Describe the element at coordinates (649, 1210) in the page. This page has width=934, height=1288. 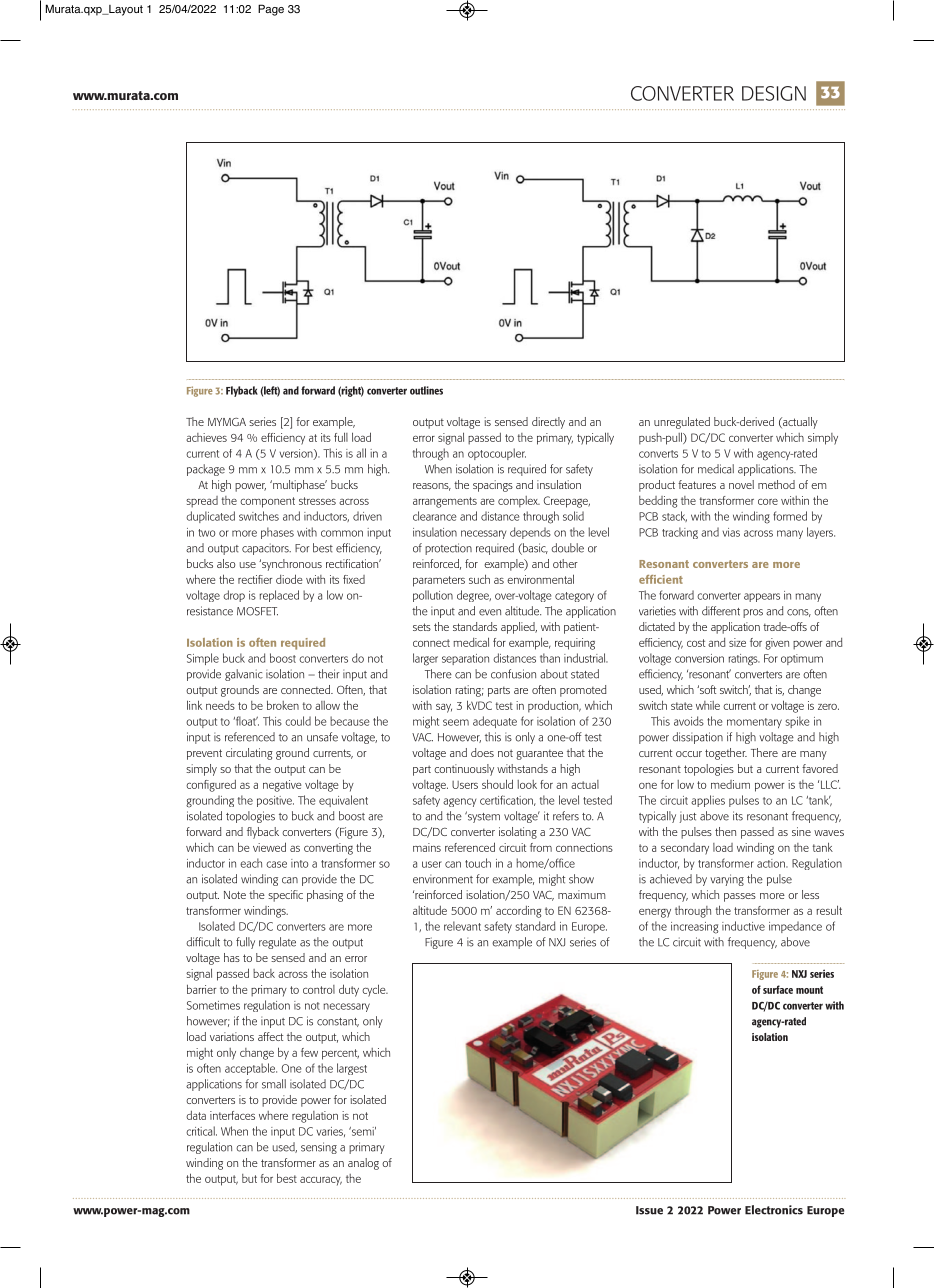
I see `Issue` at that location.
